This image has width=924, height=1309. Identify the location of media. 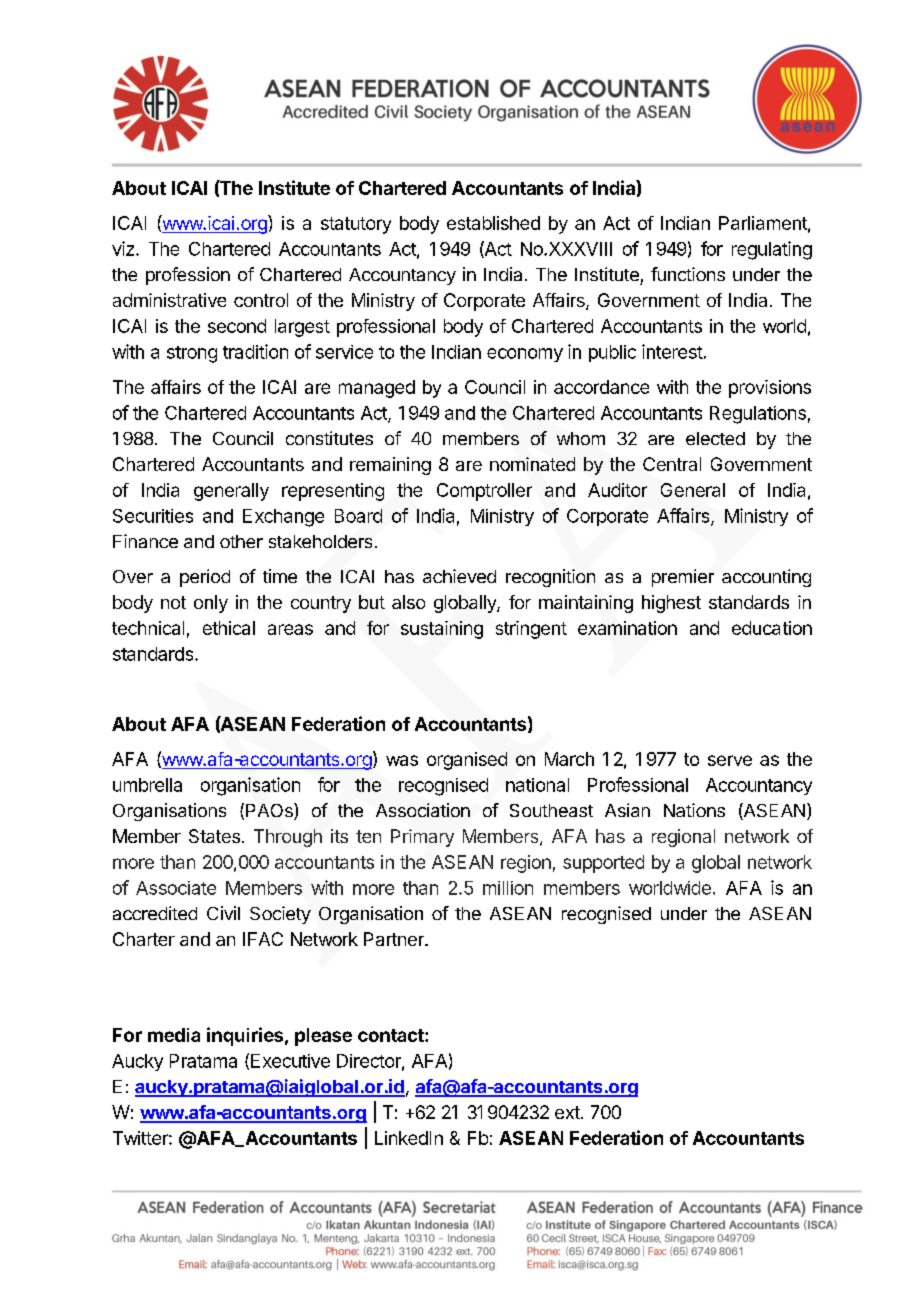
(174, 1035).
